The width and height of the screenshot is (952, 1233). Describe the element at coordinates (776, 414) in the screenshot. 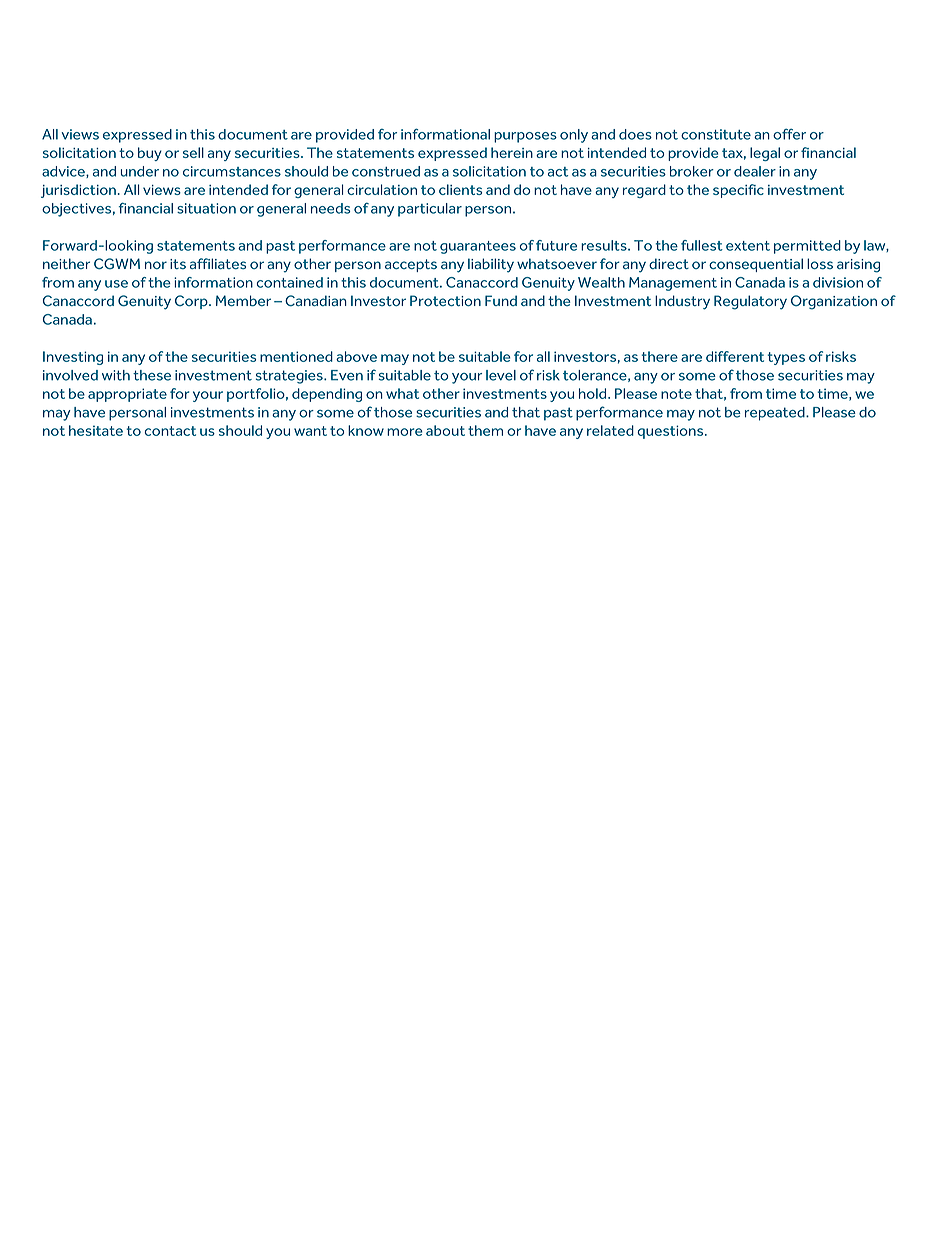

I see `repeated` at that location.
